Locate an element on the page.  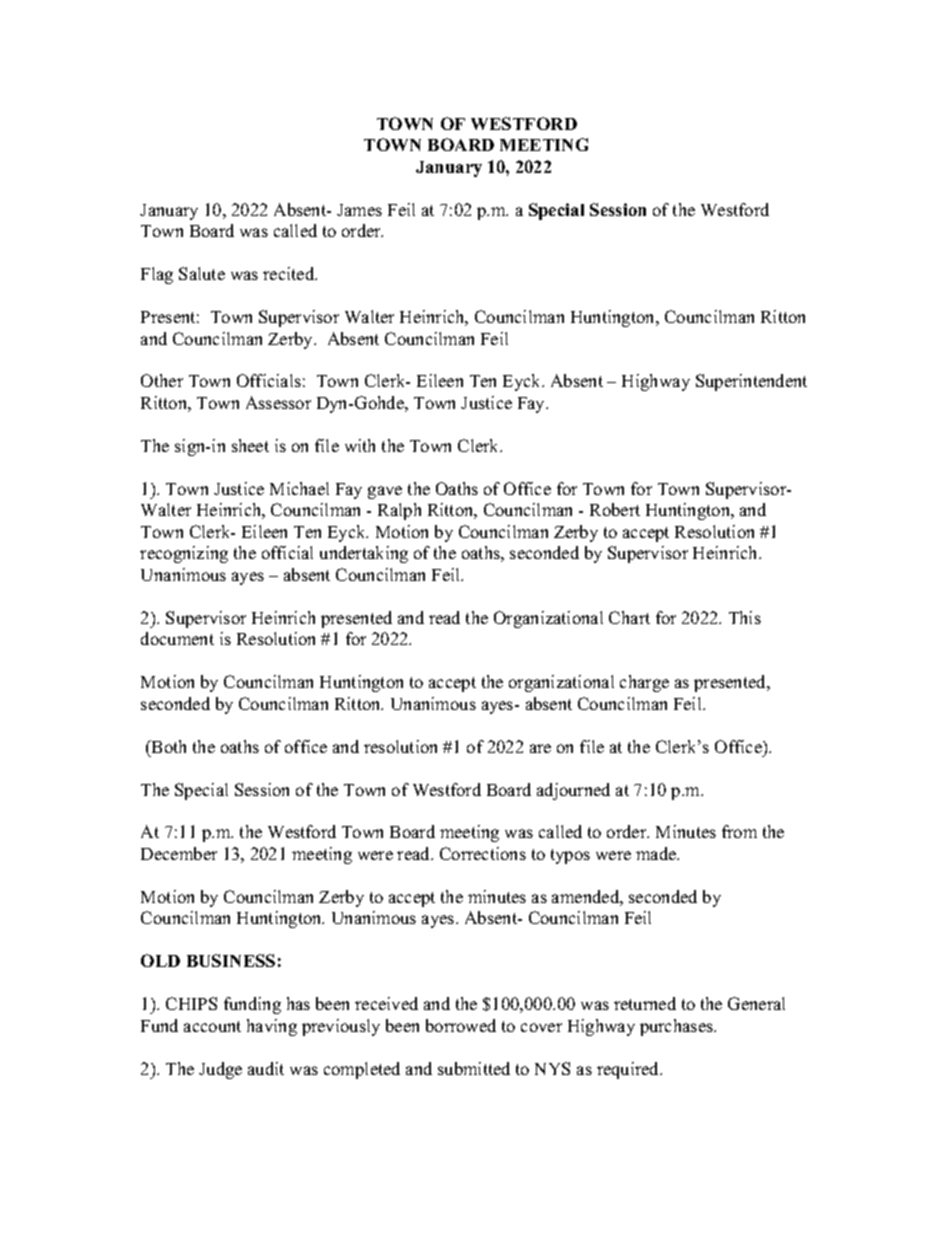
sheet is located at coordinates (250, 445).
